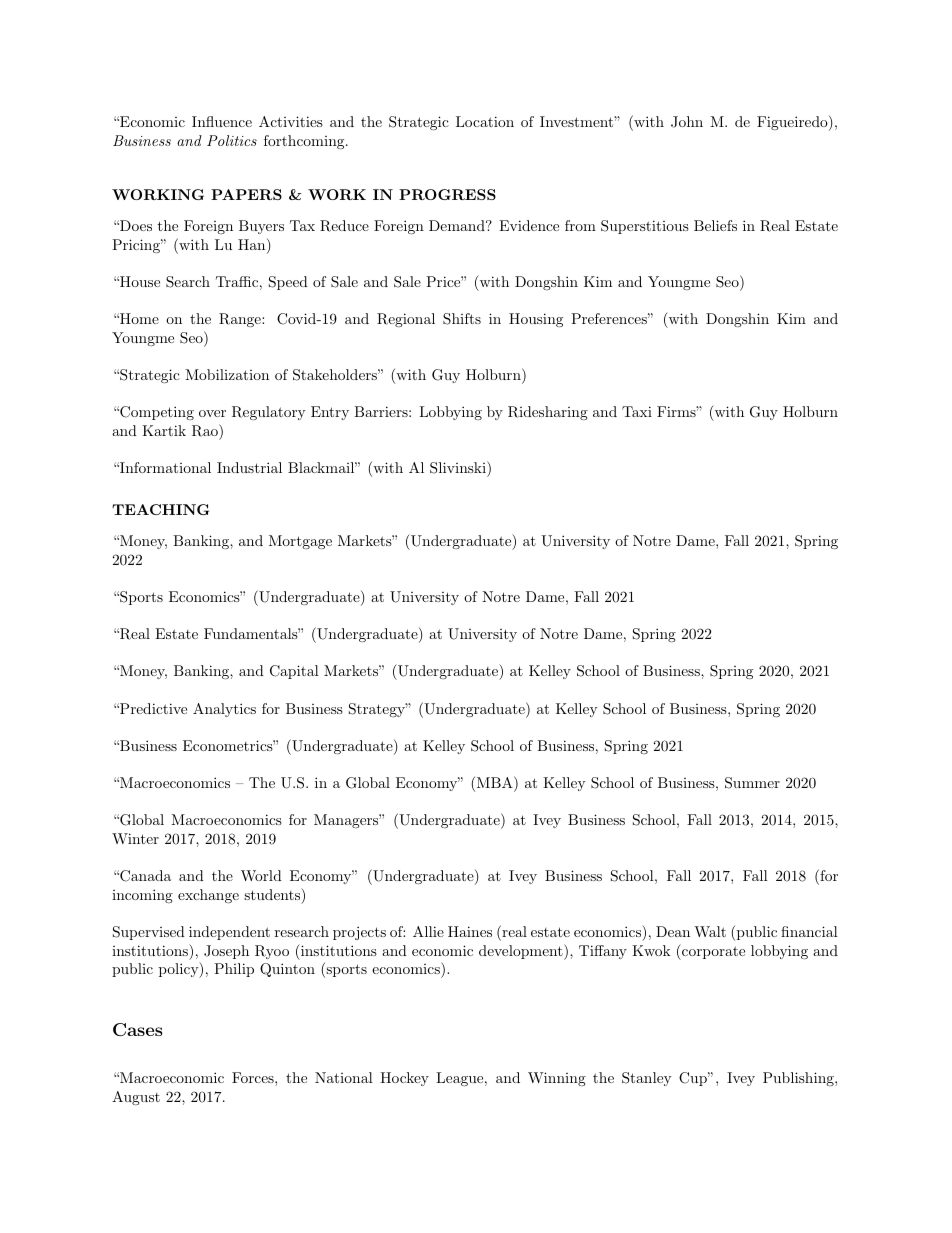  What do you see at coordinates (485, 121) in the screenshot?
I see `Location` at bounding box center [485, 121].
